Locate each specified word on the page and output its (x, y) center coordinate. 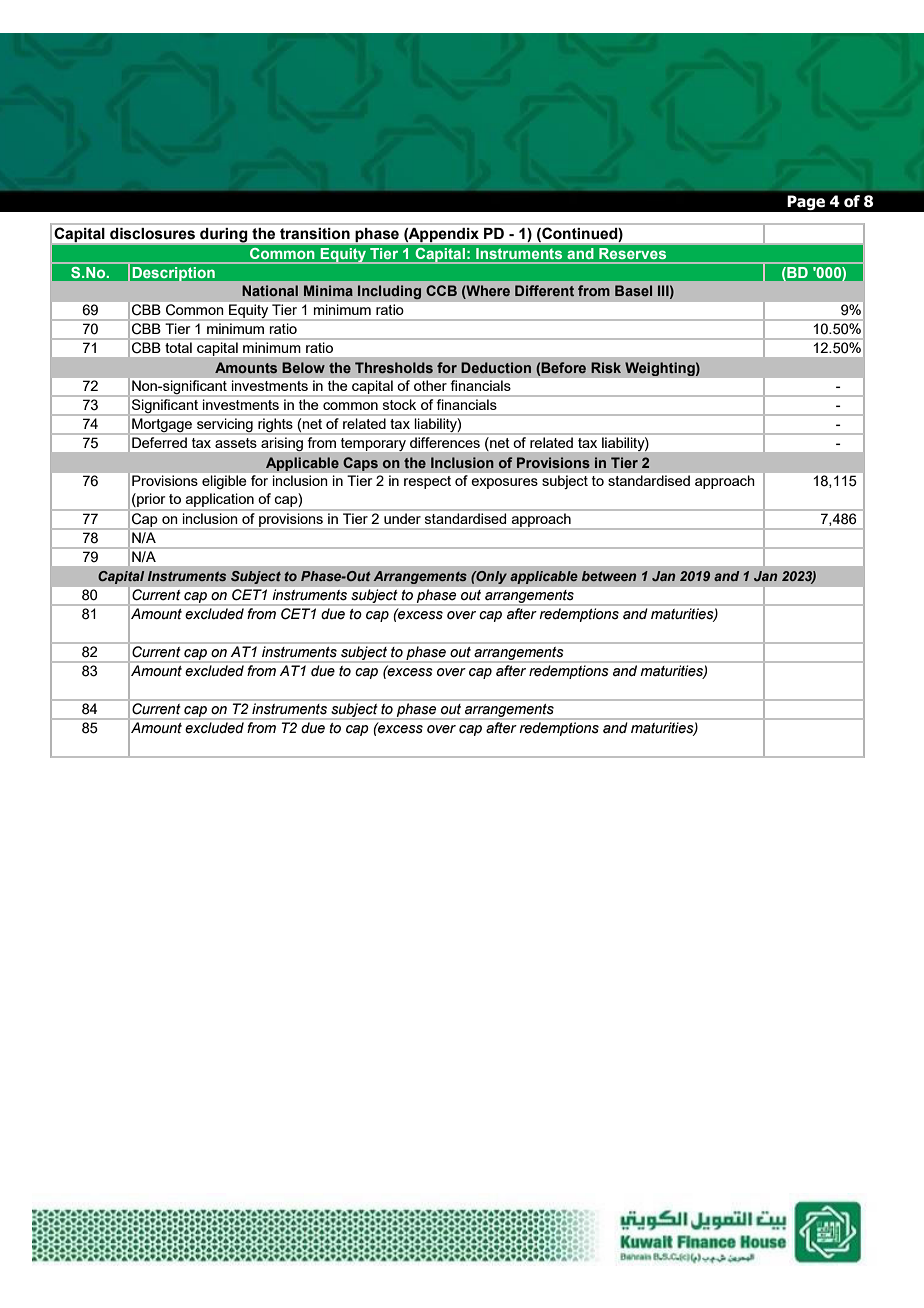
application (220, 501)
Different (544, 290)
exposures (504, 483)
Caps (360, 464)
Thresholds (394, 367)
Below (303, 367)
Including (389, 292)
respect (427, 482)
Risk (606, 367)
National (270, 290)
